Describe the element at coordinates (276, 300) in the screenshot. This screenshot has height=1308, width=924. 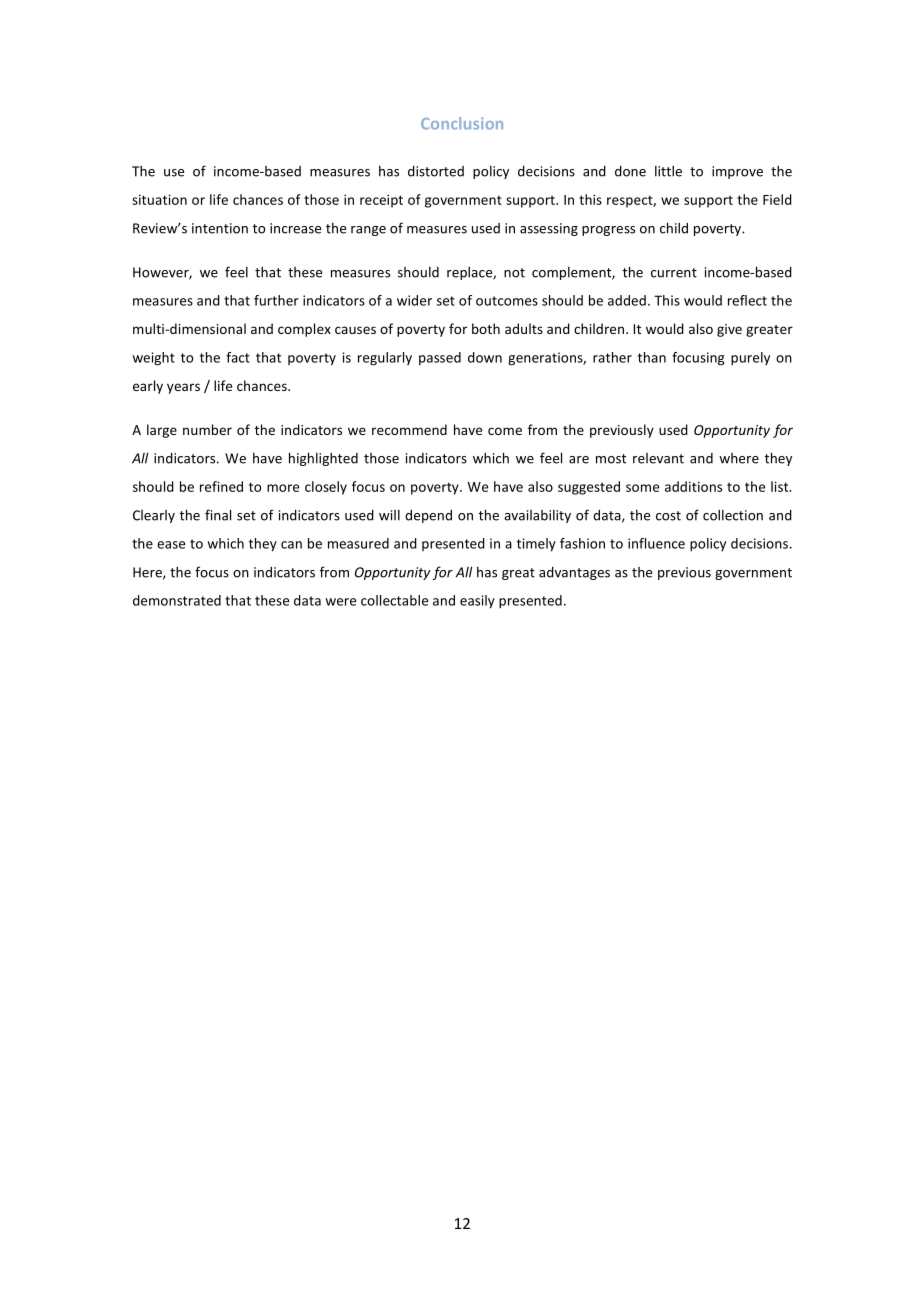
I see `further` at that location.
